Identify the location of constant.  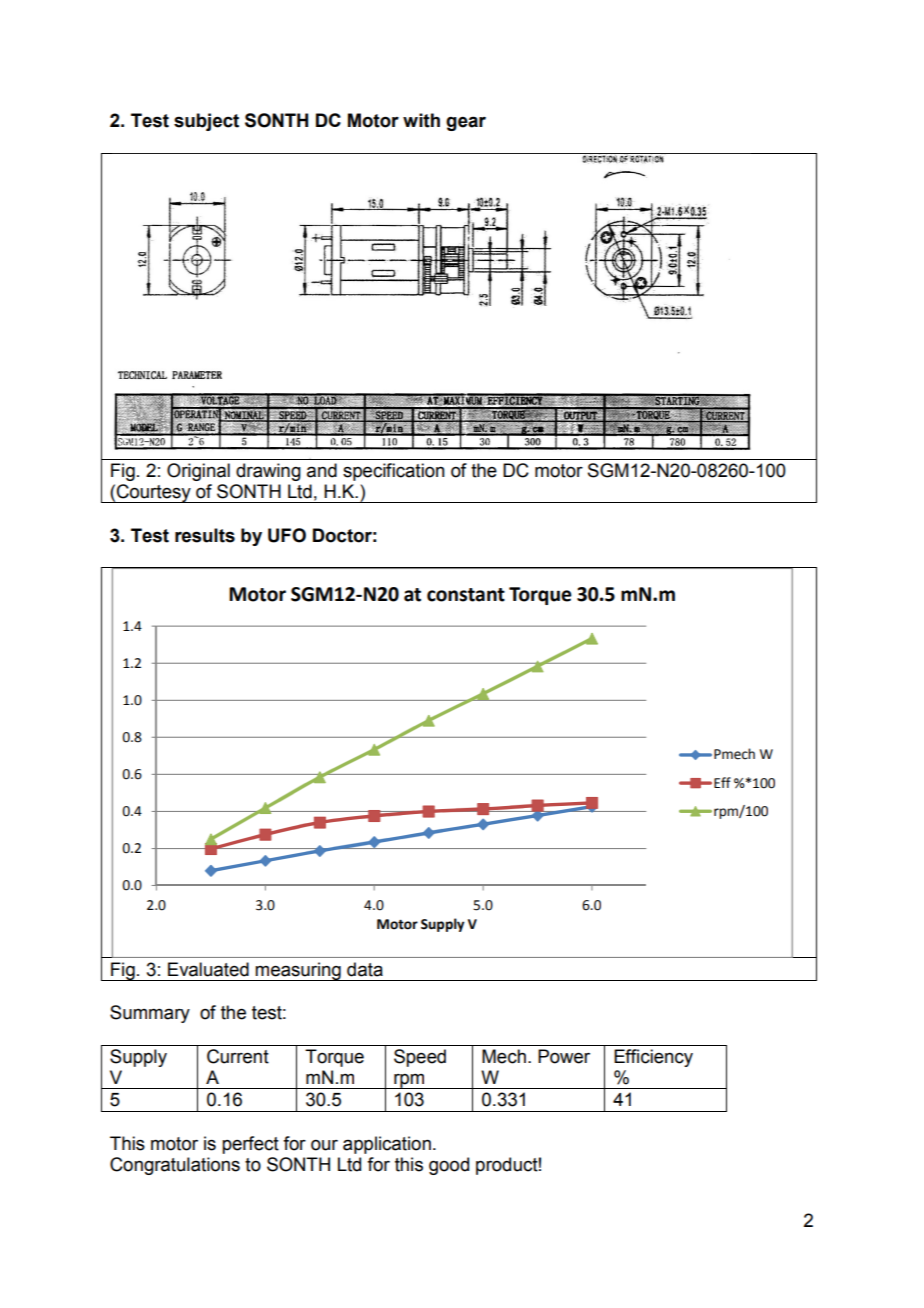
(466, 595).
